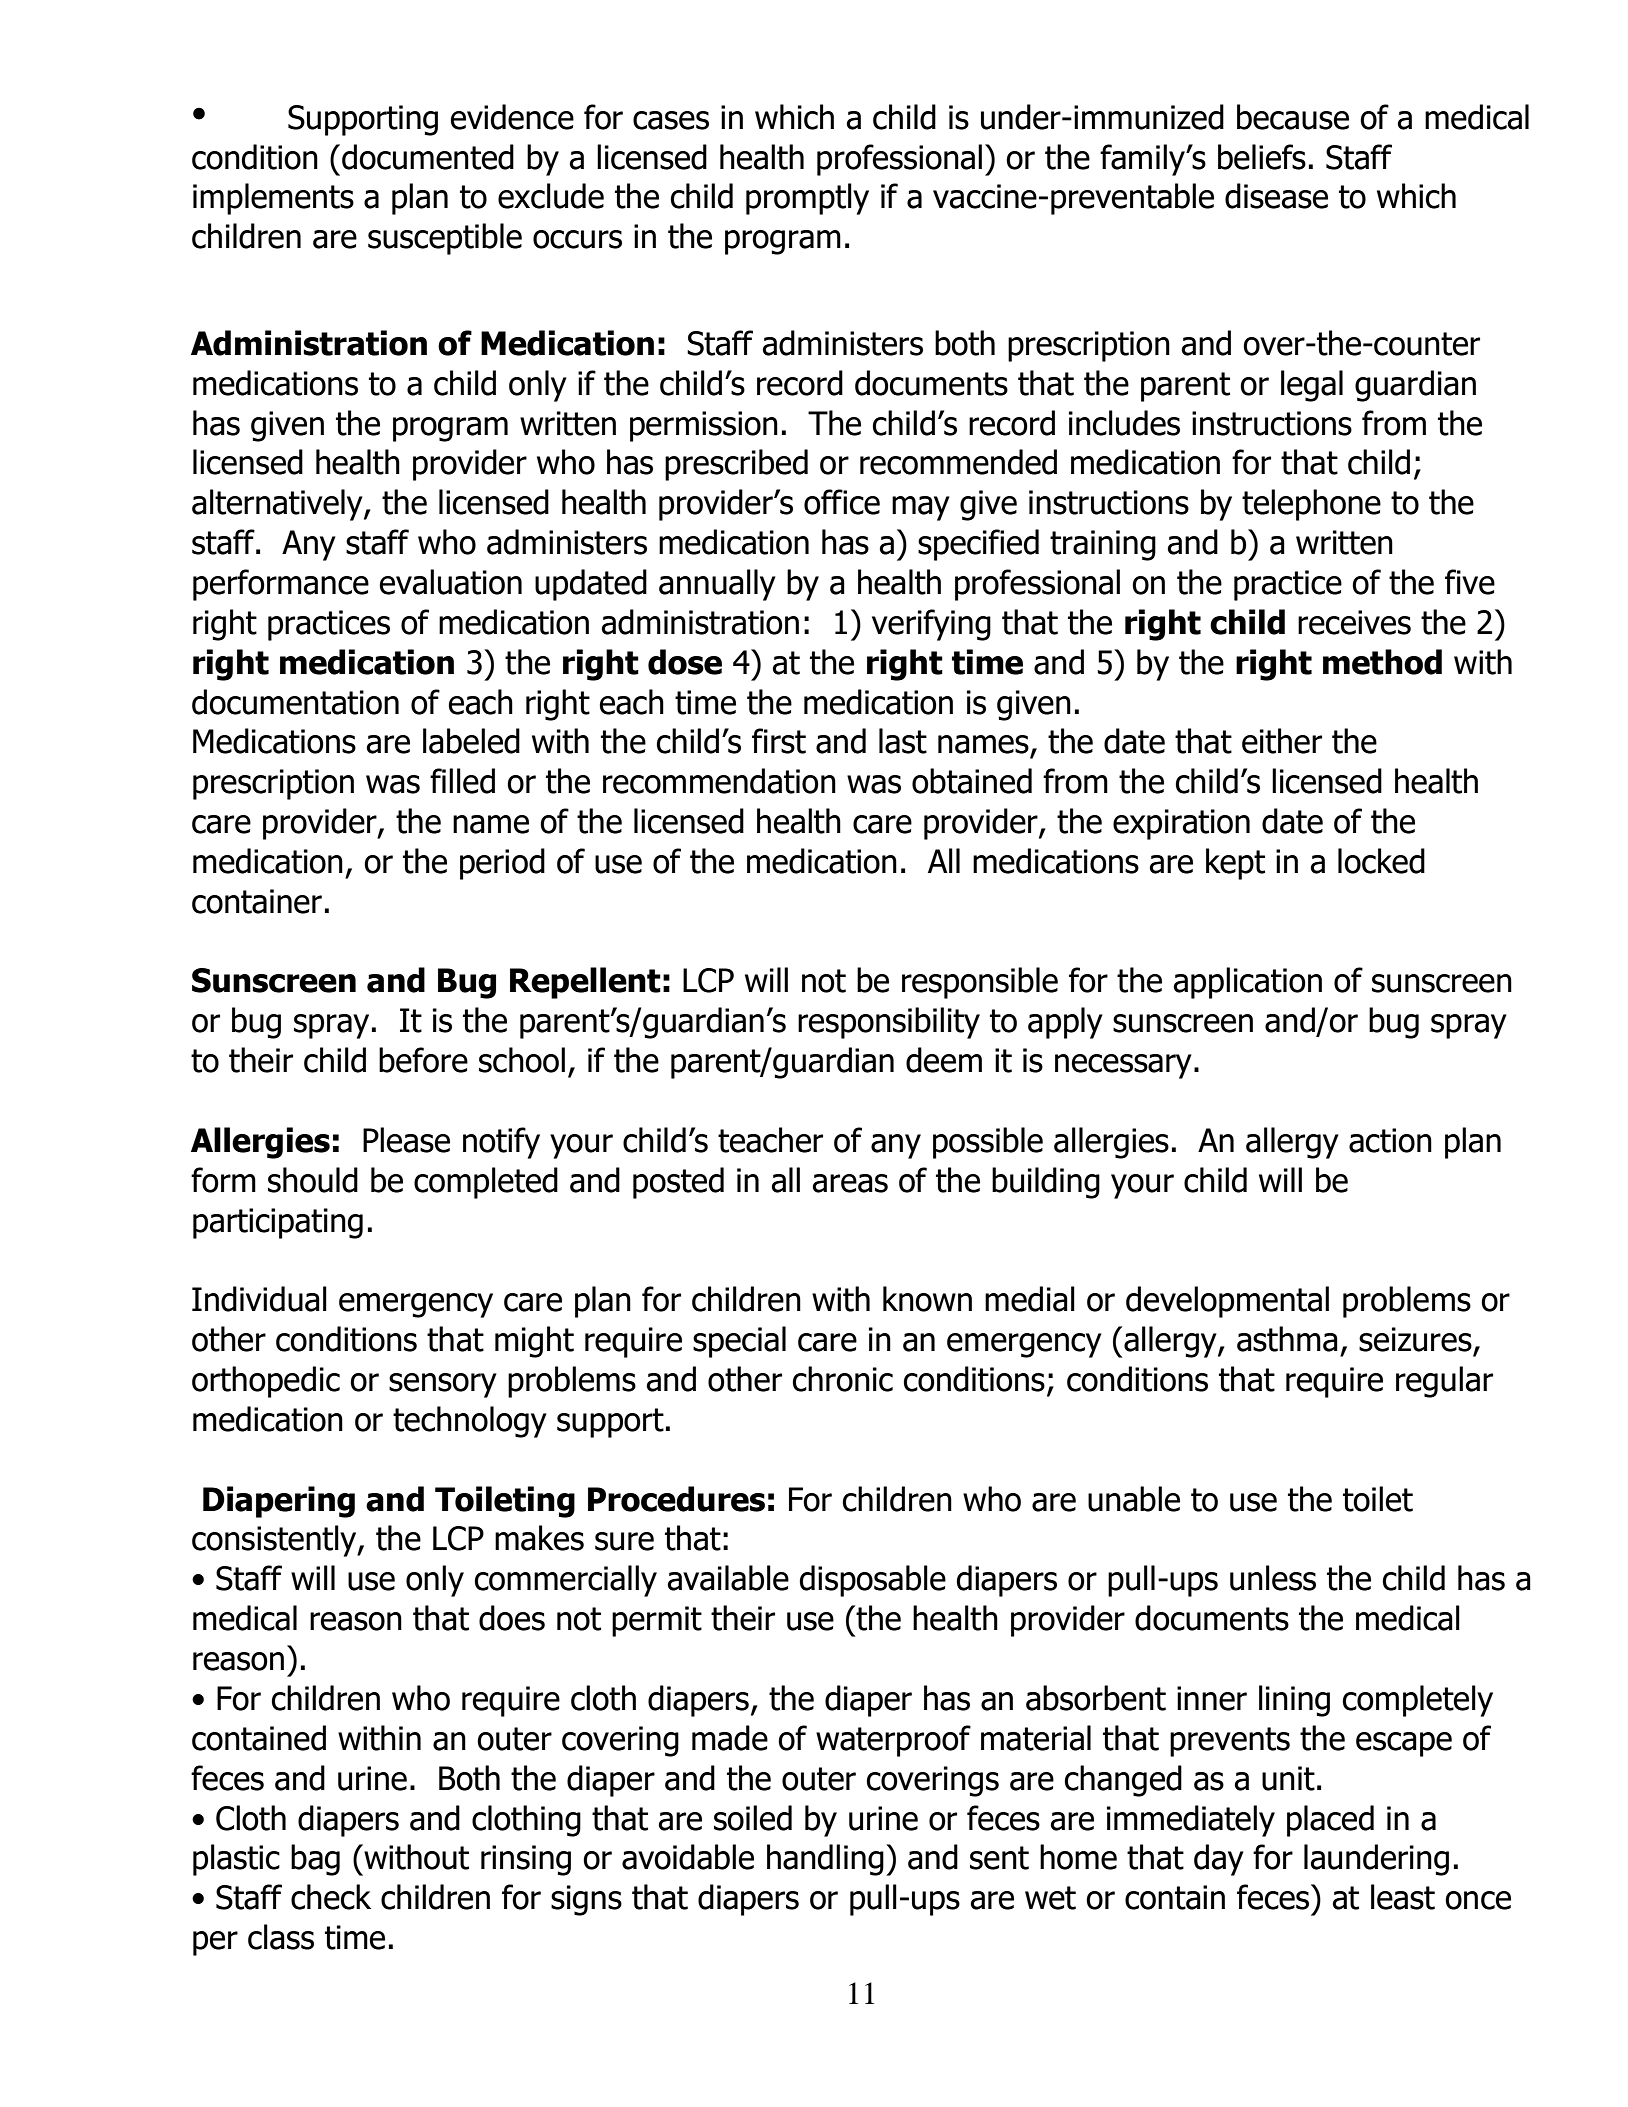  Describe the element at coordinates (1282, 741) in the screenshot. I see `either` at that location.
